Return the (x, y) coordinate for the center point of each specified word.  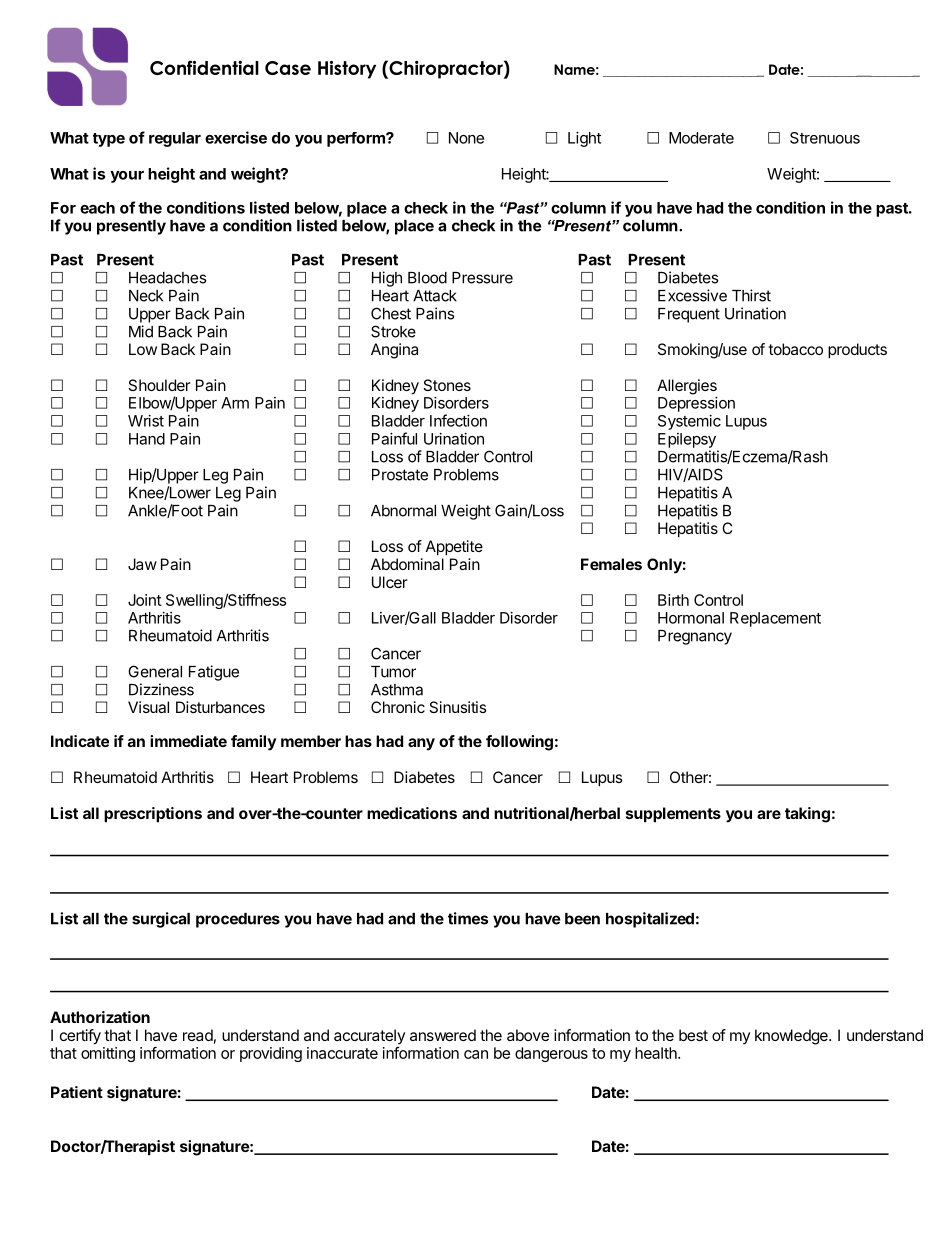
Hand (147, 439)
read (198, 1035)
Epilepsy (687, 440)
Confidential (204, 67)
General (155, 671)
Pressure (482, 278)
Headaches (167, 278)
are (769, 814)
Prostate (400, 475)
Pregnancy (695, 637)
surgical (161, 920)
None (466, 138)
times (468, 918)
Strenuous (825, 138)
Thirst (751, 295)
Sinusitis (458, 707)
